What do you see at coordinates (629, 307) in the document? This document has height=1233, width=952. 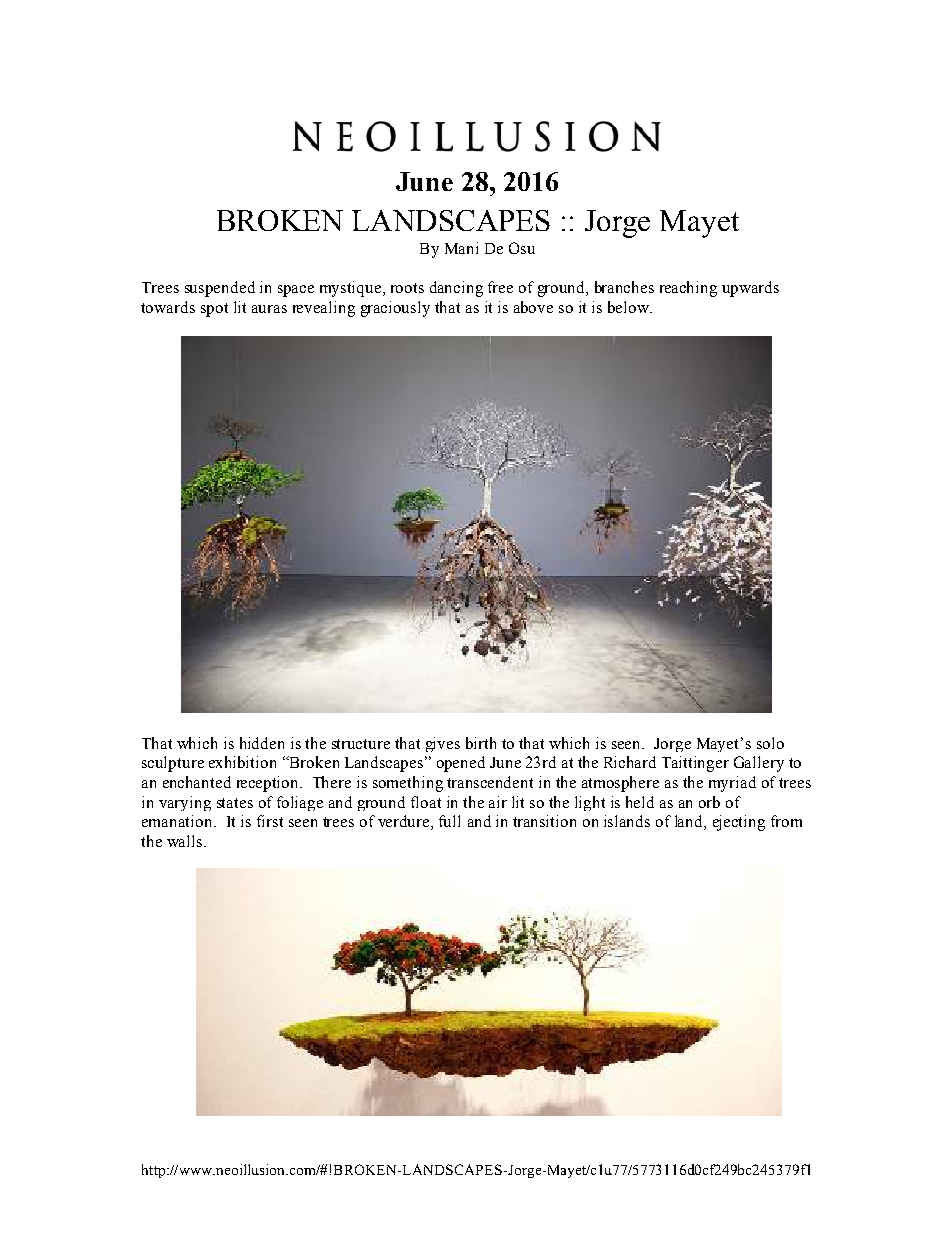 I see `below` at bounding box center [629, 307].
